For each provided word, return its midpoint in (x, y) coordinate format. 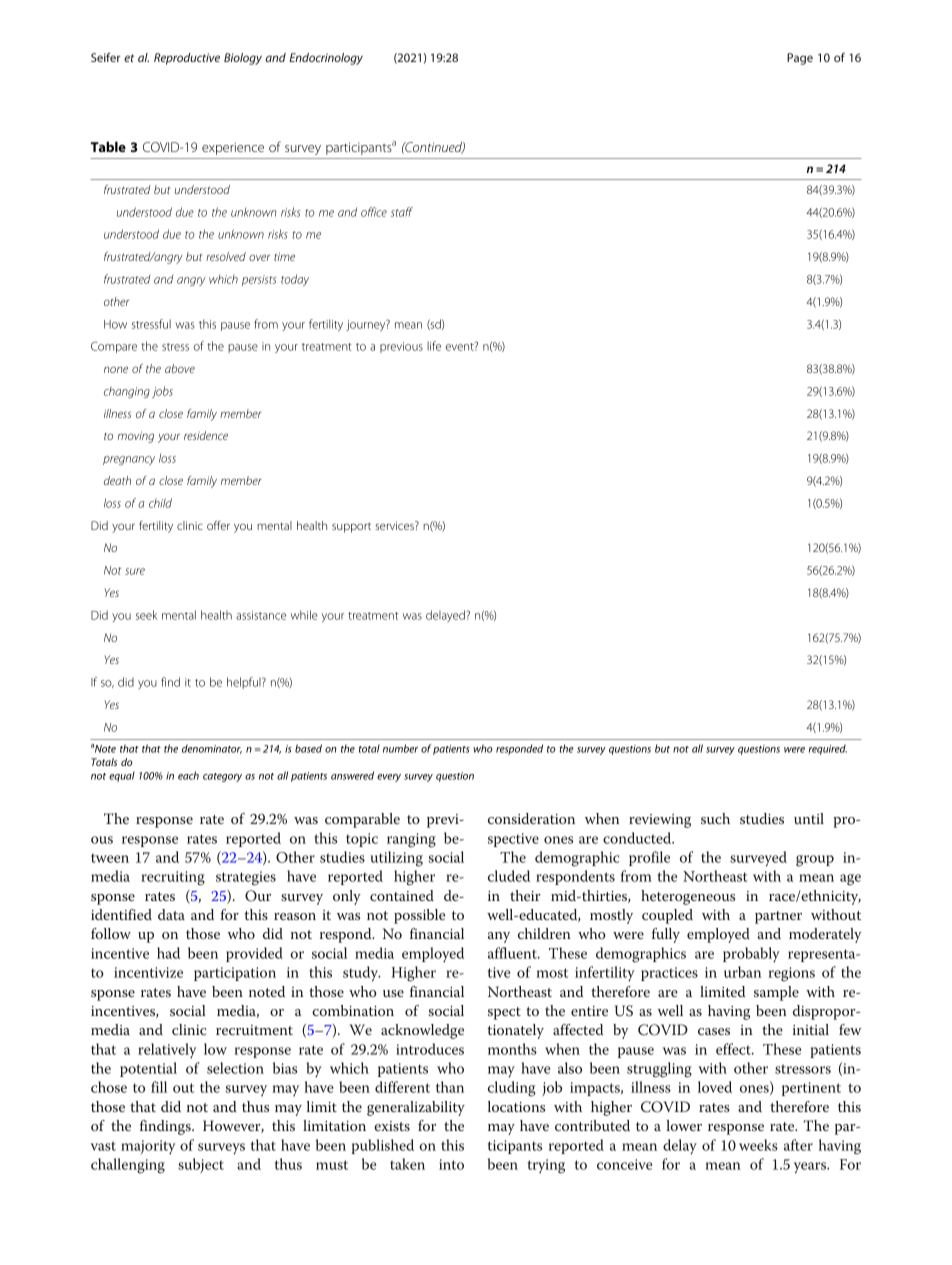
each (188, 775)
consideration (531, 818)
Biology (243, 59)
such (715, 818)
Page (800, 59)
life (434, 346)
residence (206, 435)
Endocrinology (326, 59)
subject (201, 1165)
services (395, 525)
